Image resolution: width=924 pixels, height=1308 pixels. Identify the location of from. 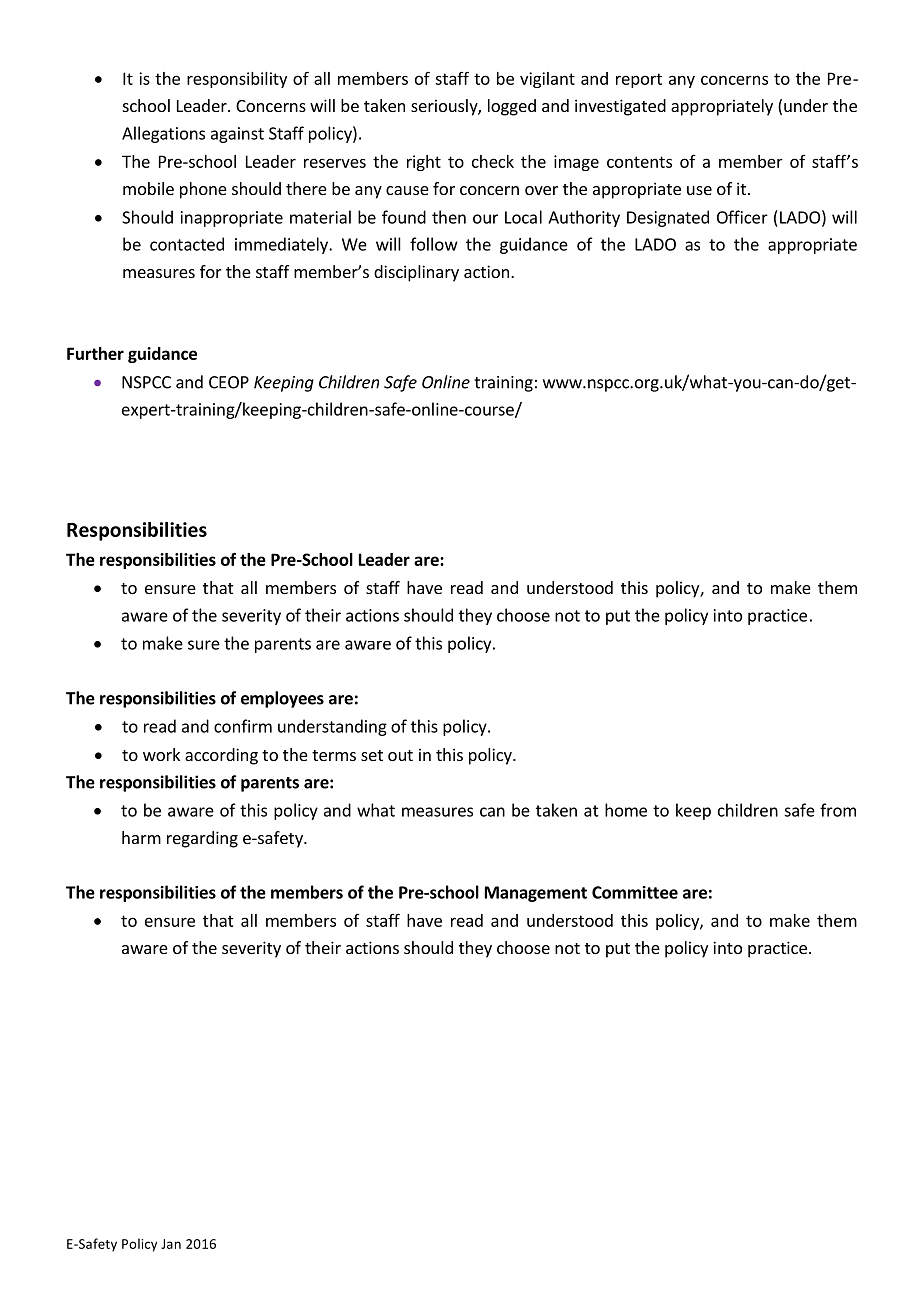
(838, 810).
